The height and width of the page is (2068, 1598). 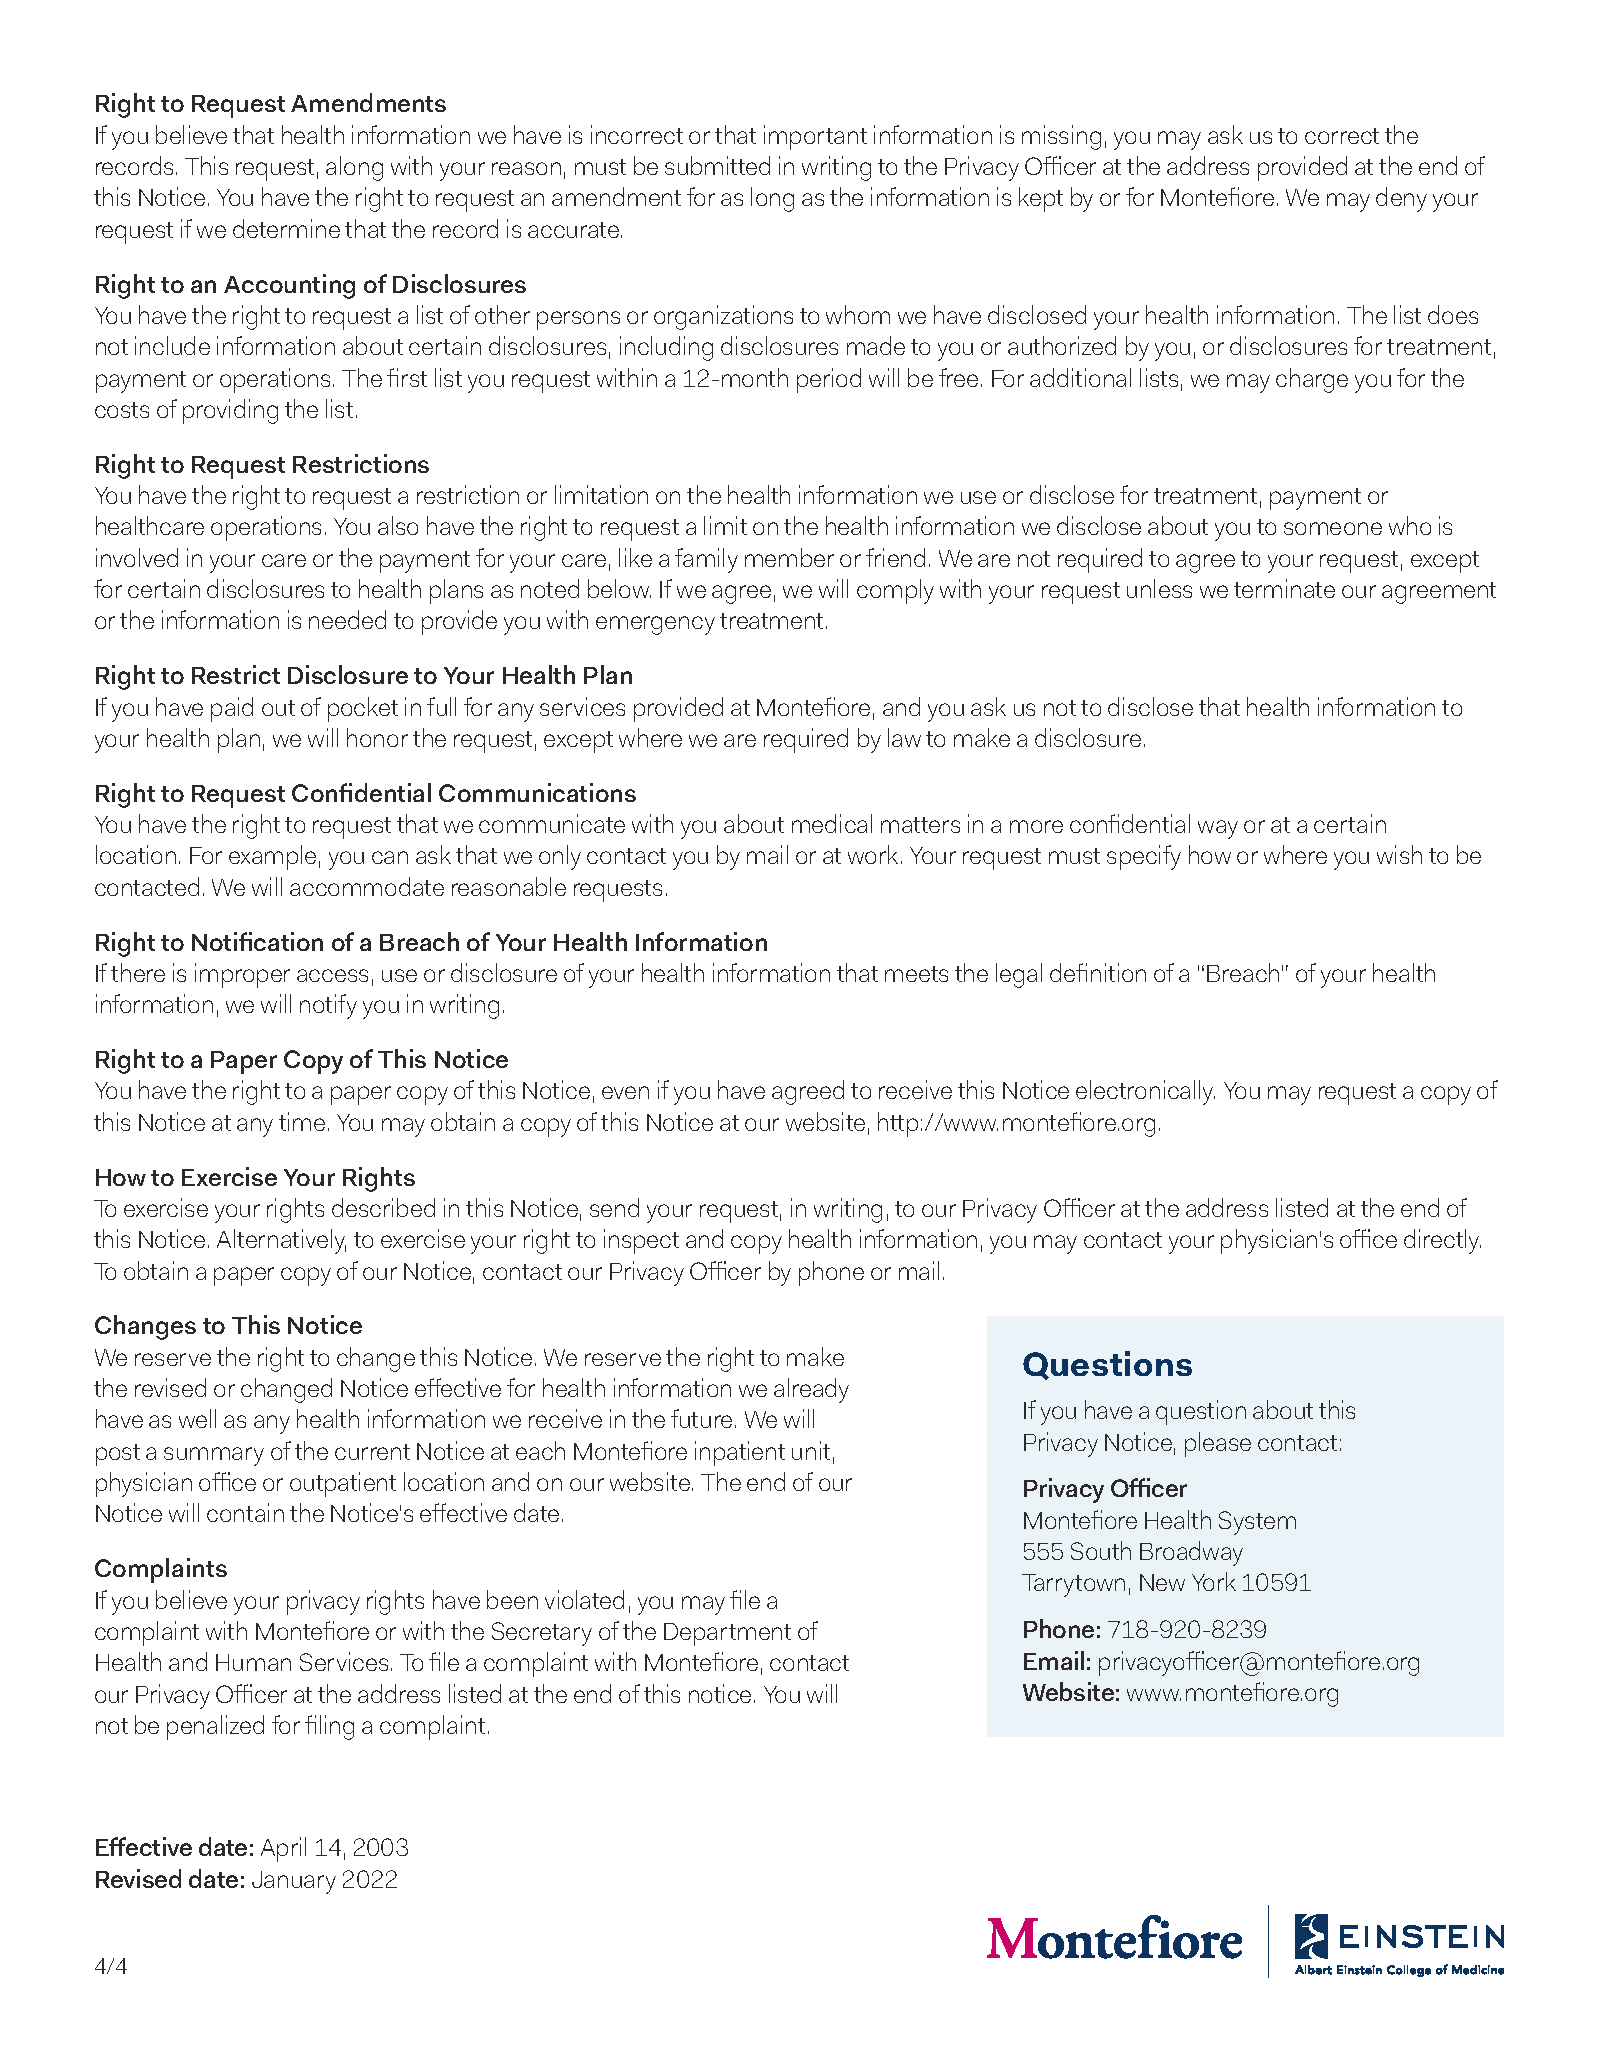 What do you see at coordinates (717, 165) in the page?
I see `submitted` at bounding box center [717, 165].
